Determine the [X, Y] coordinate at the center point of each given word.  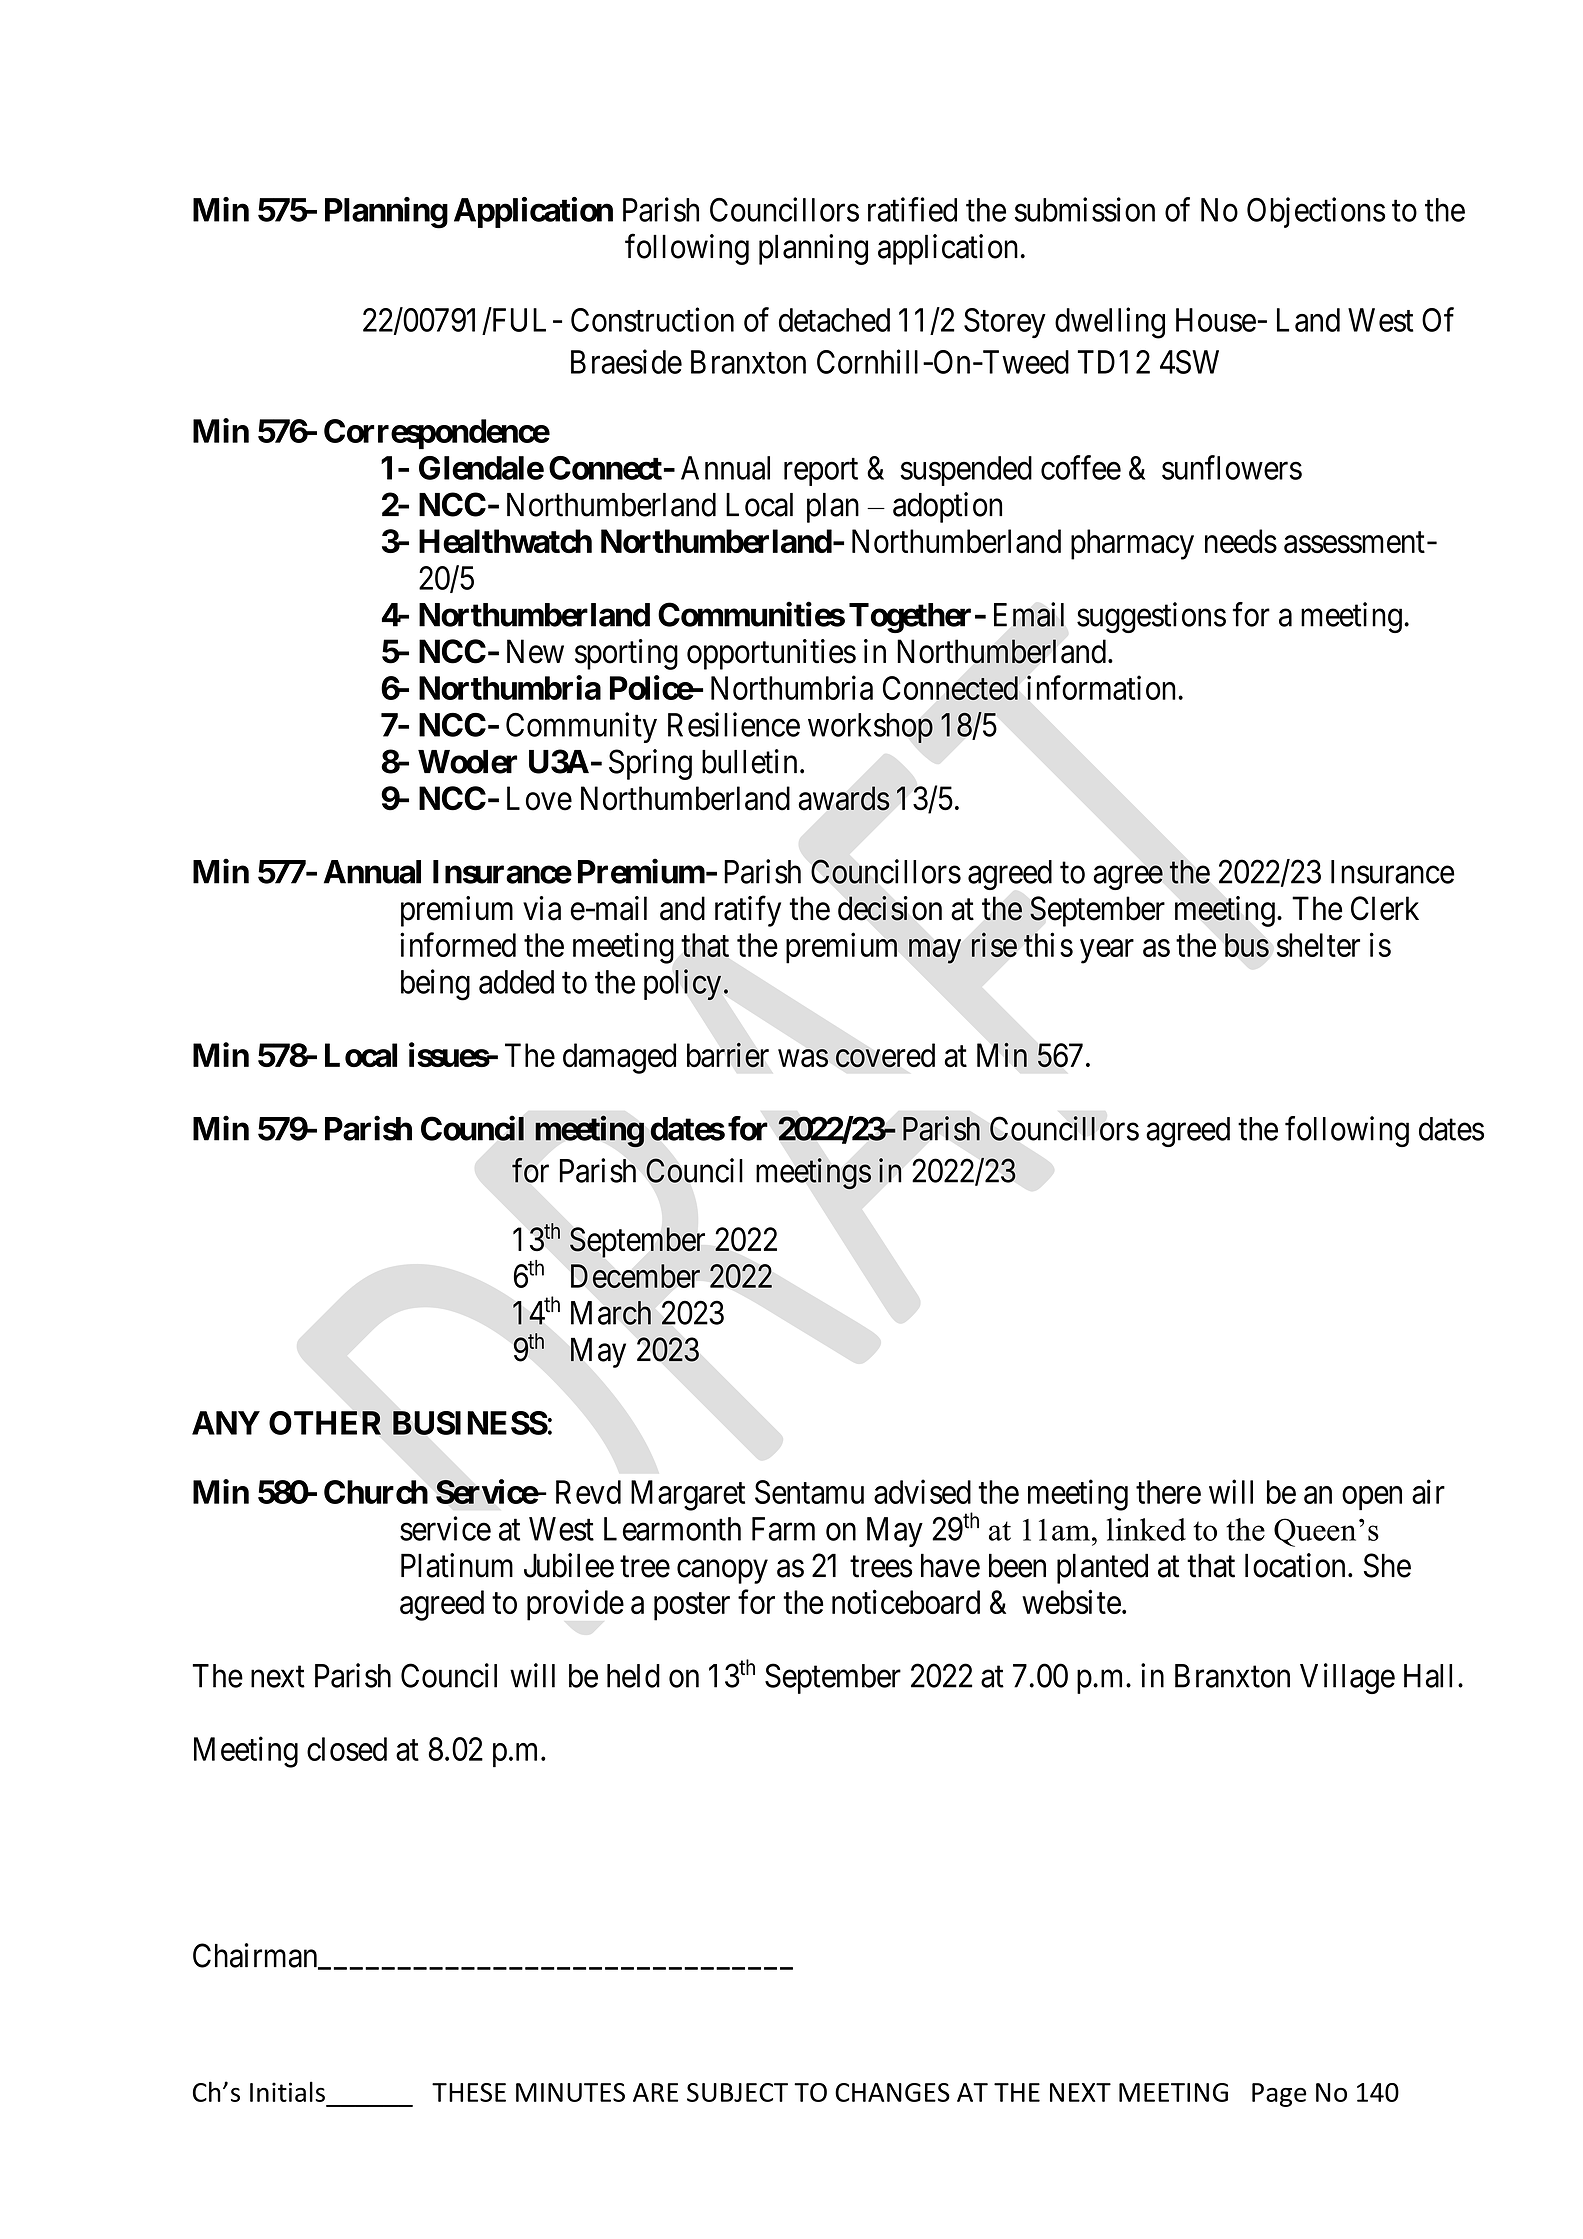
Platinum [457, 1565]
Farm [783, 1529]
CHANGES [892, 2092]
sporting [626, 654]
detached [834, 320]
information [1103, 687]
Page [1279, 2095]
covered [885, 1055]
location [1295, 1565]
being [435, 985]
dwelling [1110, 323]
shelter [1318, 945]
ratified [912, 209]
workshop [870, 728]
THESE [469, 2092]
